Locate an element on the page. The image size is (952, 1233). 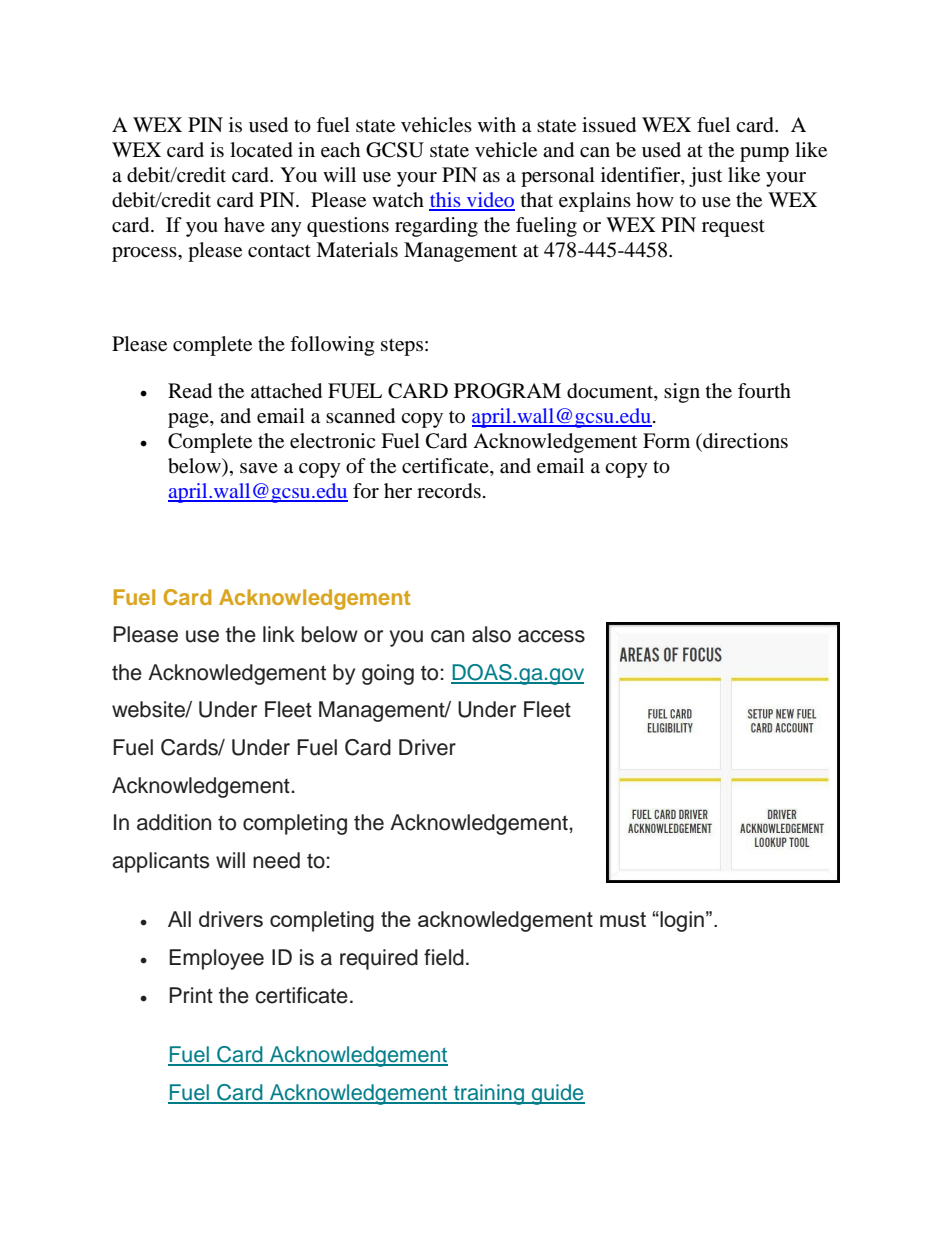
Print is located at coordinates (191, 995).
